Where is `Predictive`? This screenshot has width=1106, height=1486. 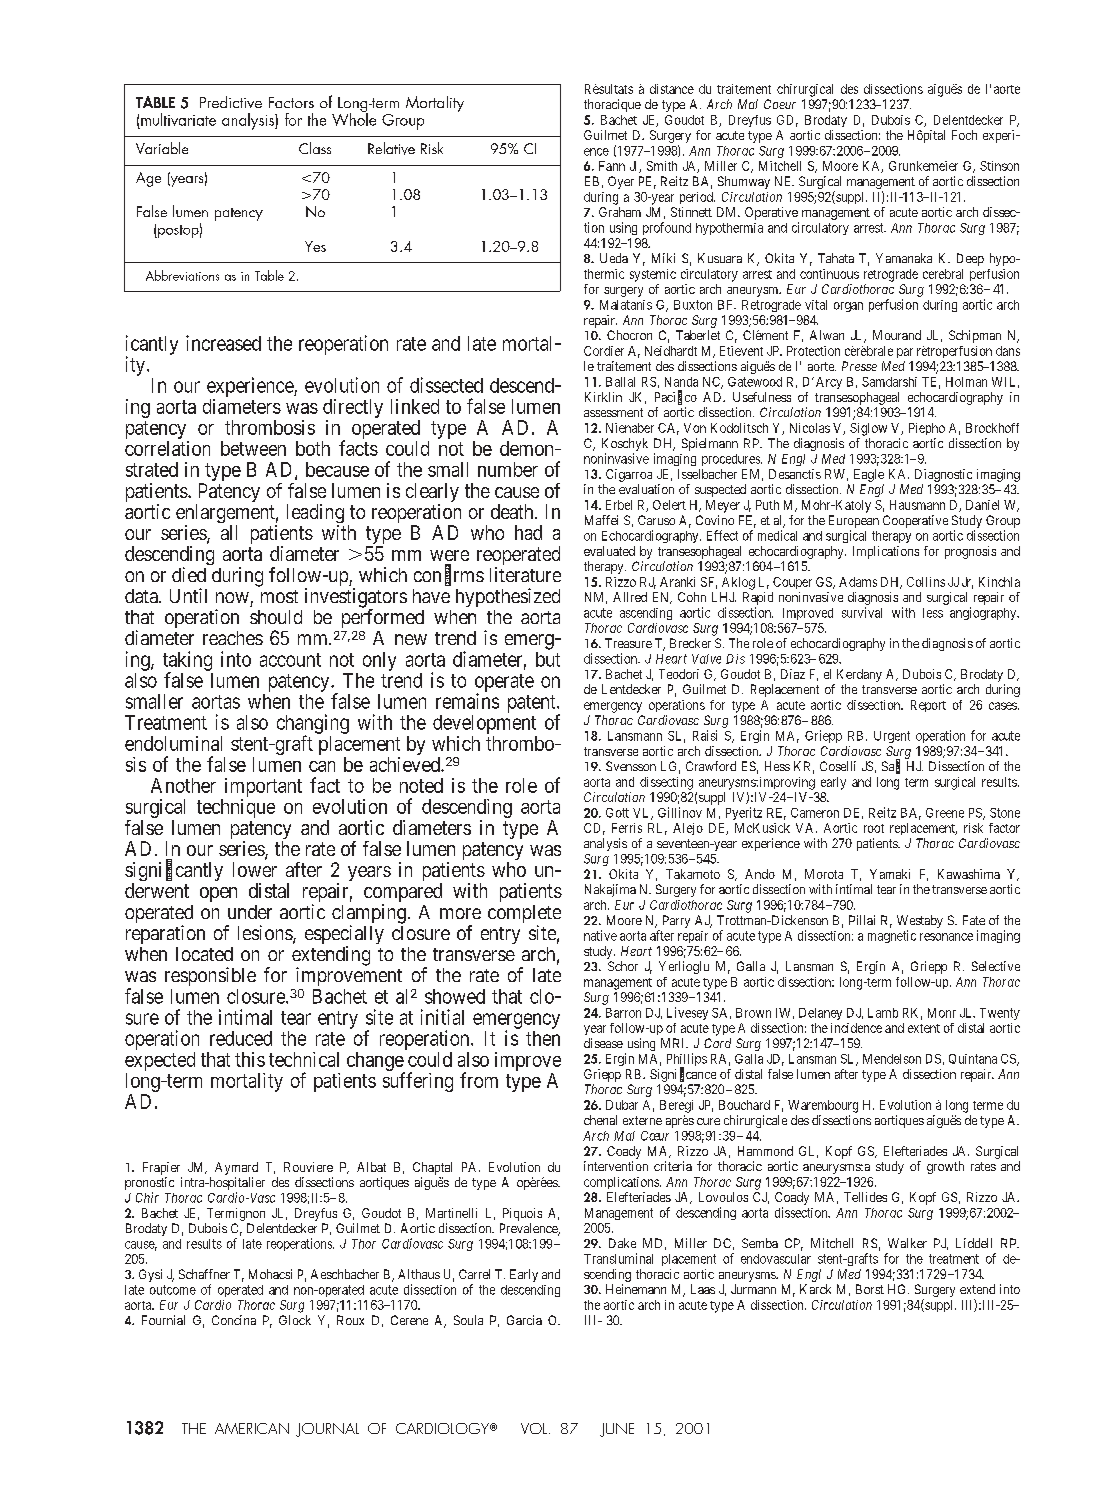
Predictive is located at coordinates (231, 102).
